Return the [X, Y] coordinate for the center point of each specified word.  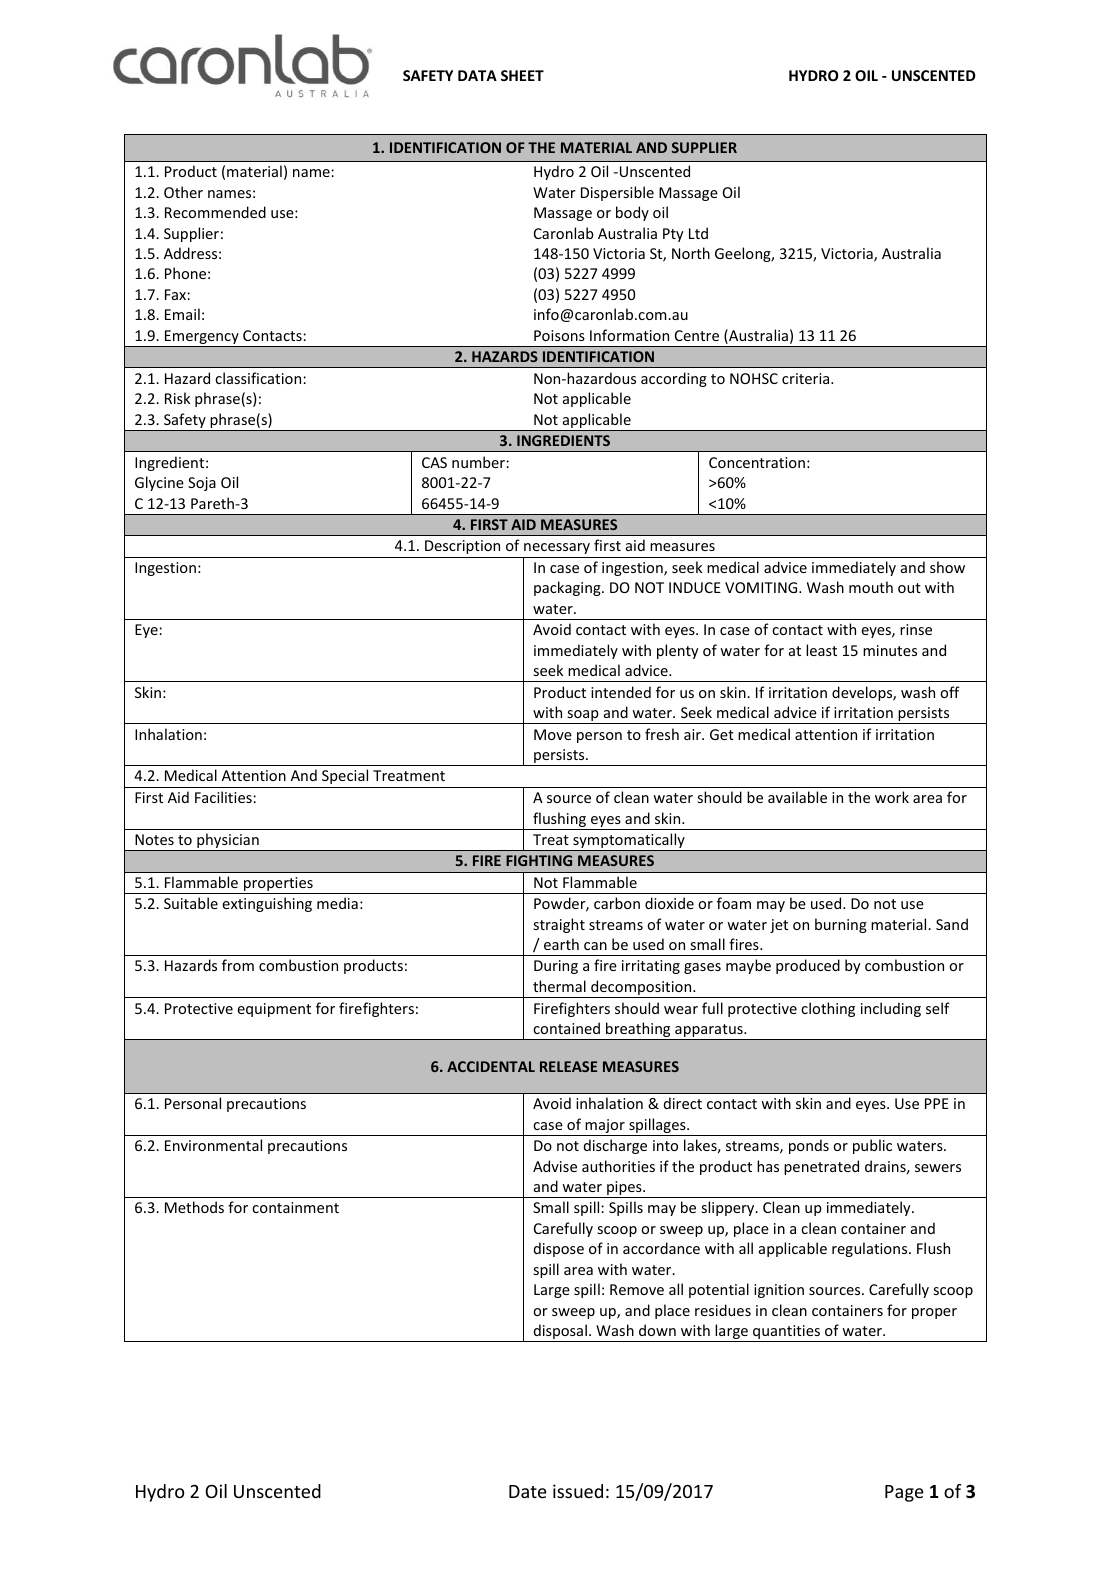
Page [904, 1493]
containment [295, 1207]
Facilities [224, 797]
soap [583, 717]
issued [578, 1491]
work [892, 797]
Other [183, 192]
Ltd [698, 233]
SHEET [522, 75]
